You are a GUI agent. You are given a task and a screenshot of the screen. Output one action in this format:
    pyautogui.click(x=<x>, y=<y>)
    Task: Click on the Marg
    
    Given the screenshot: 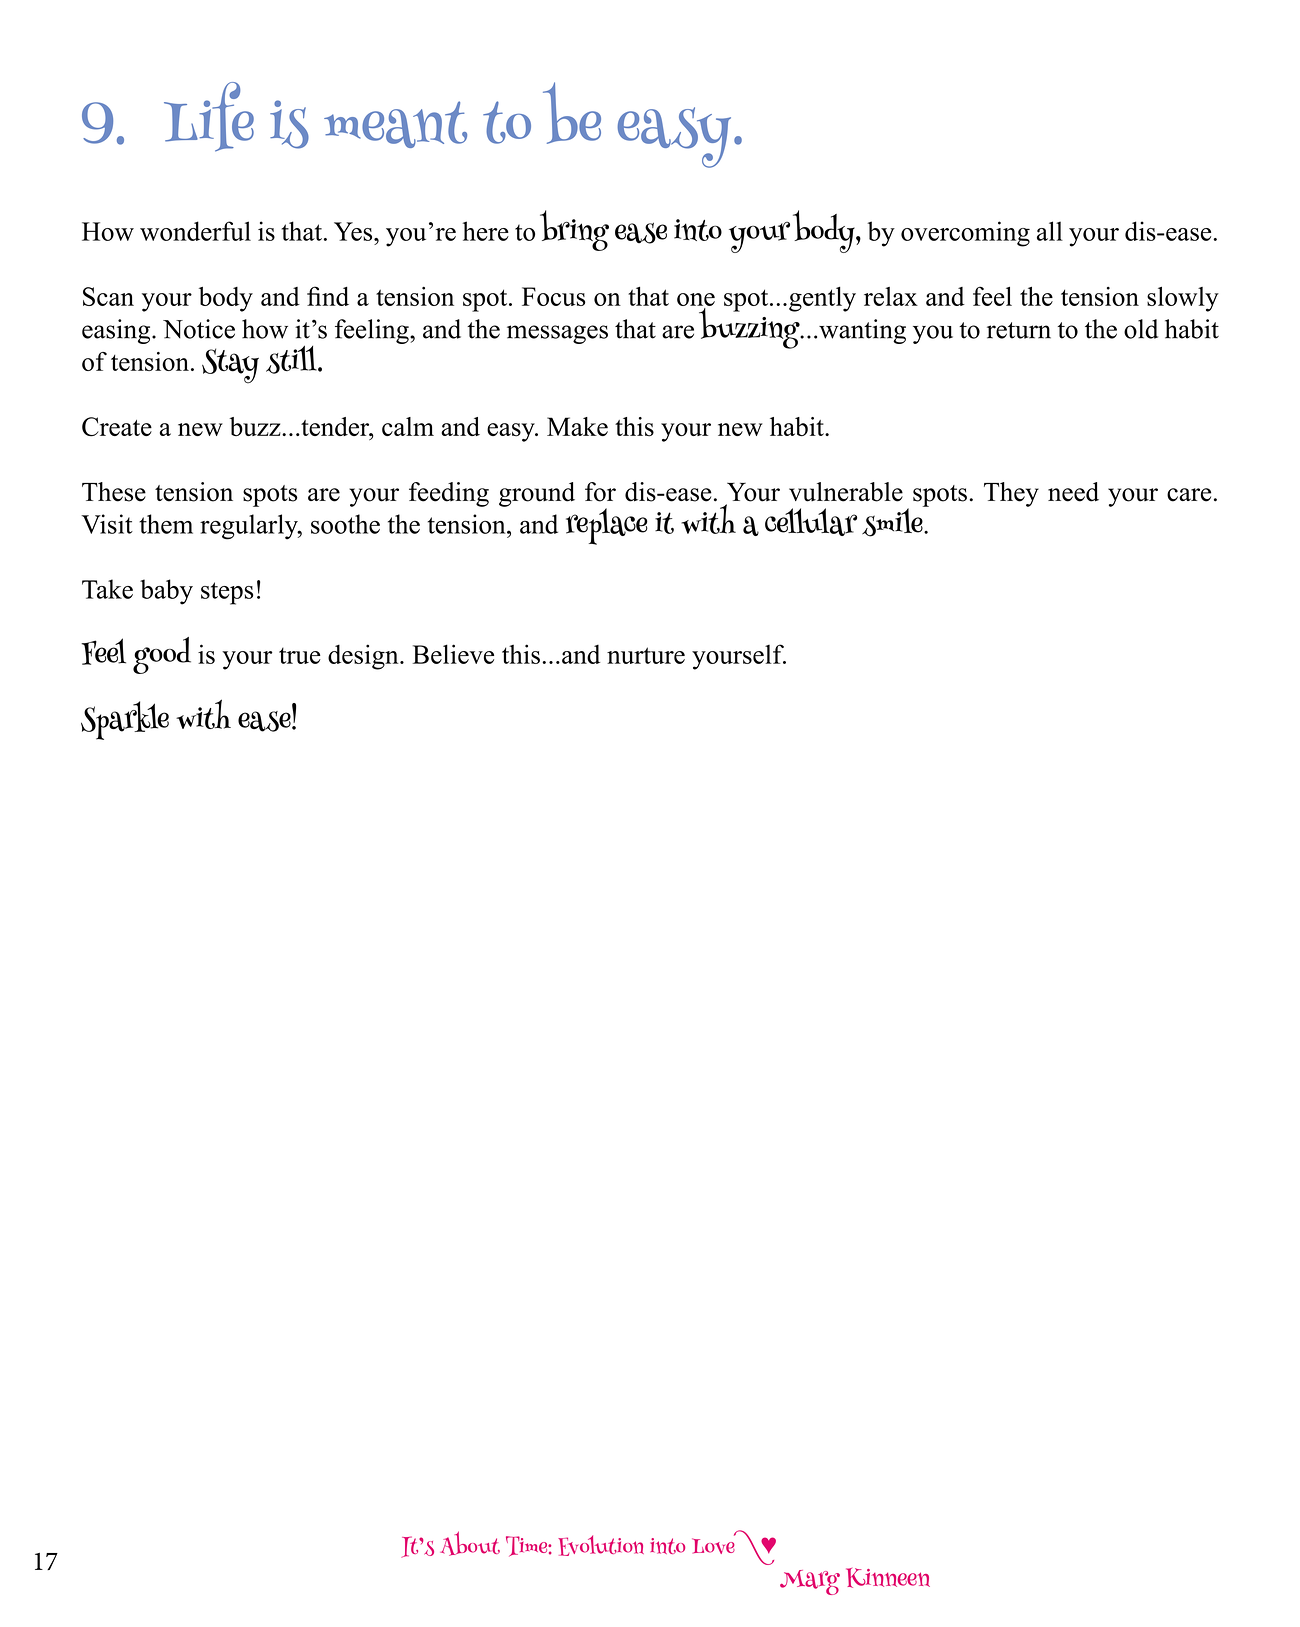 What is the action you would take?
    pyautogui.click(x=810, y=1582)
